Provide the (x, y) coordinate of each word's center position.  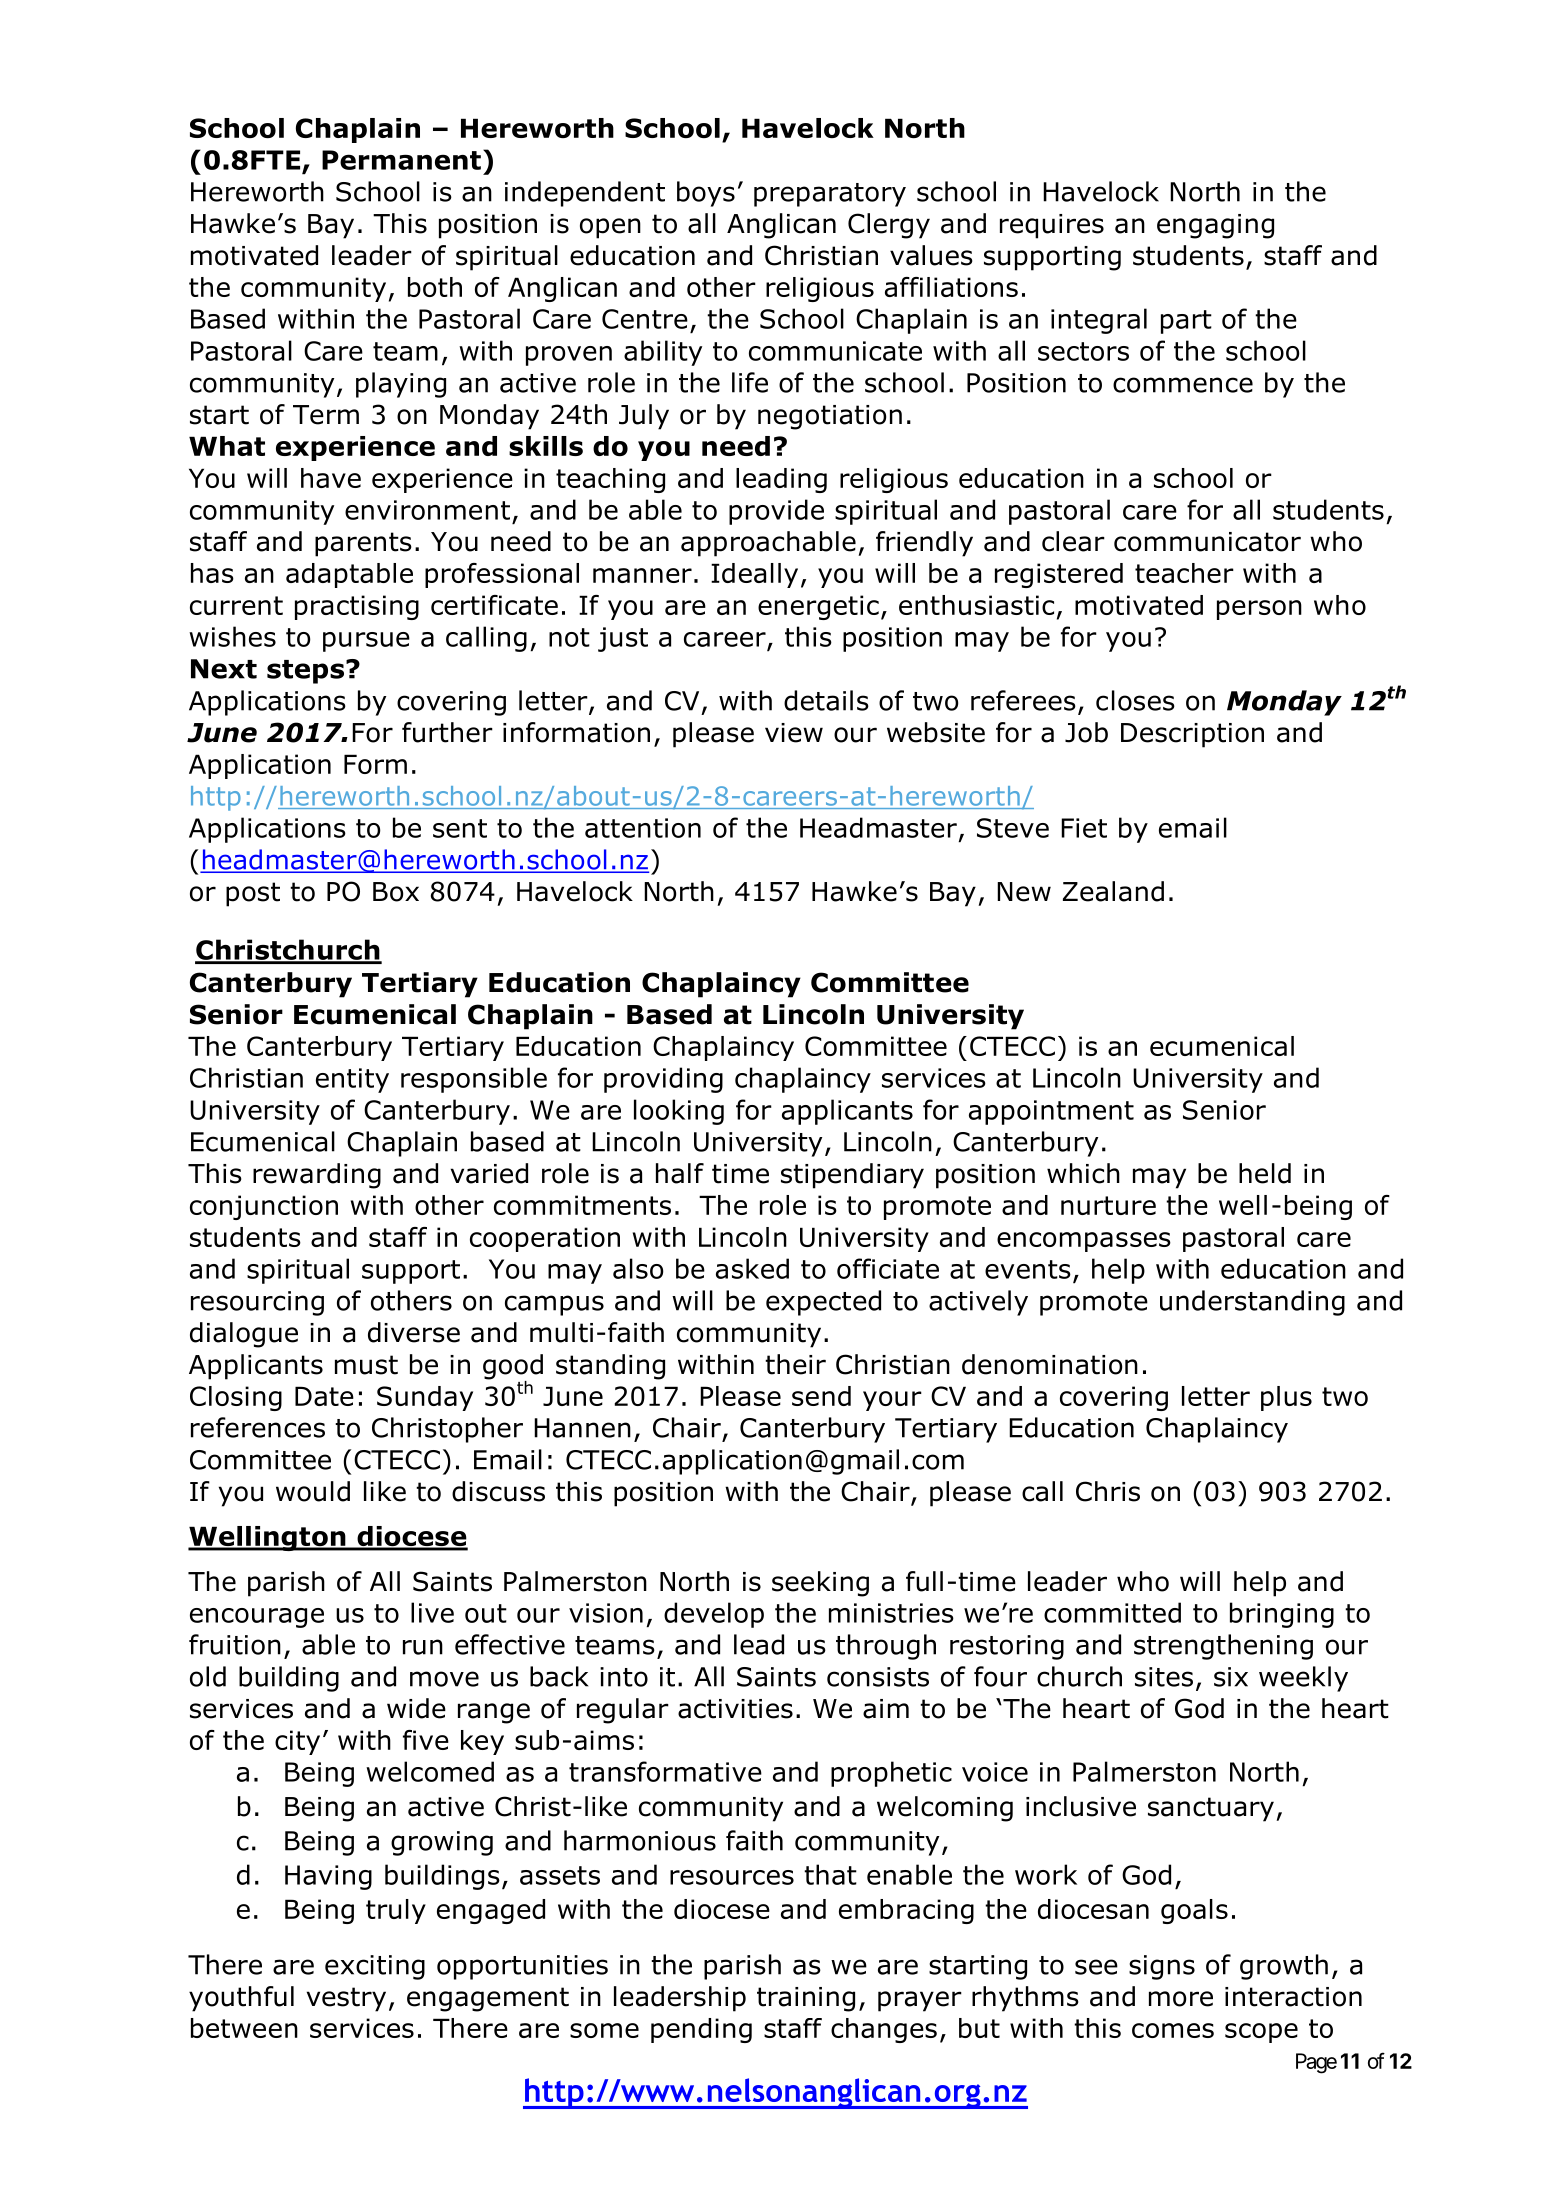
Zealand (1113, 891)
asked (752, 1268)
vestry (346, 1999)
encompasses (1084, 1242)
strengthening (1223, 1647)
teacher (1184, 573)
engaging (1215, 226)
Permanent (401, 160)
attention (643, 828)
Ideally (754, 575)
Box (396, 892)
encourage (257, 1618)
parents (363, 544)
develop (714, 1615)
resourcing (257, 1303)
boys (706, 194)
